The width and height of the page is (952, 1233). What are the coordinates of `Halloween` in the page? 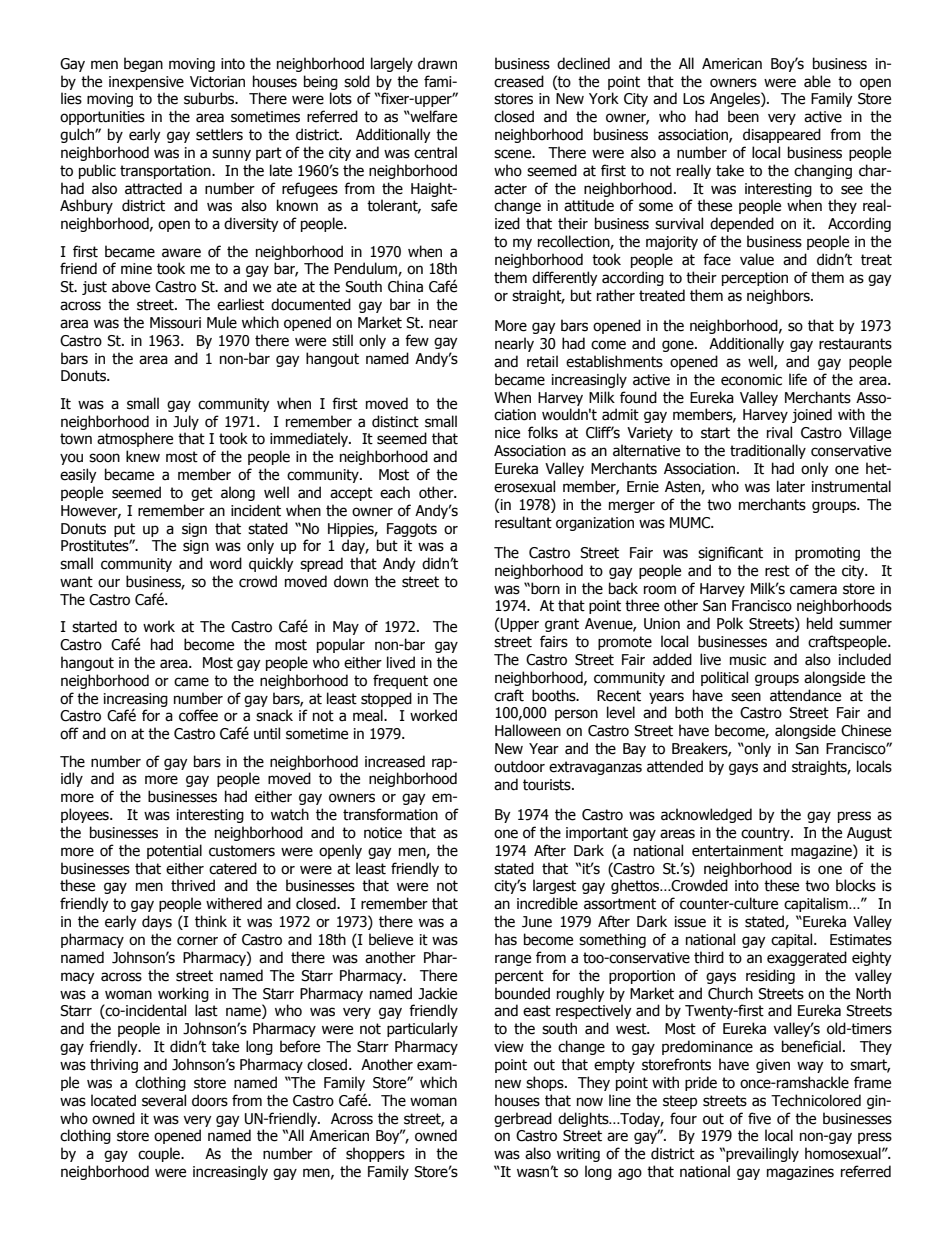 It's located at (528, 730).
